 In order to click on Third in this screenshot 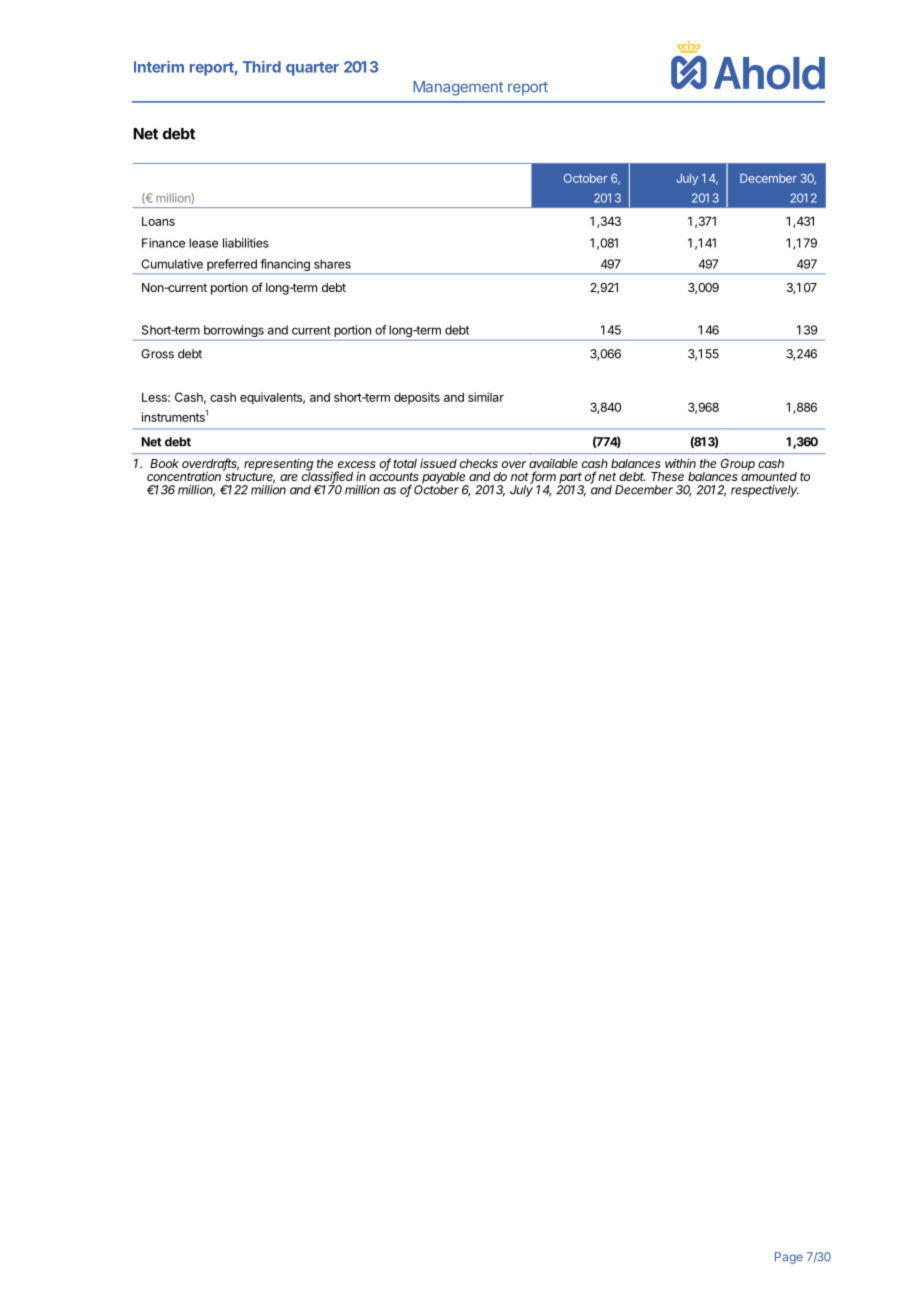, I will do `click(262, 67)`.
